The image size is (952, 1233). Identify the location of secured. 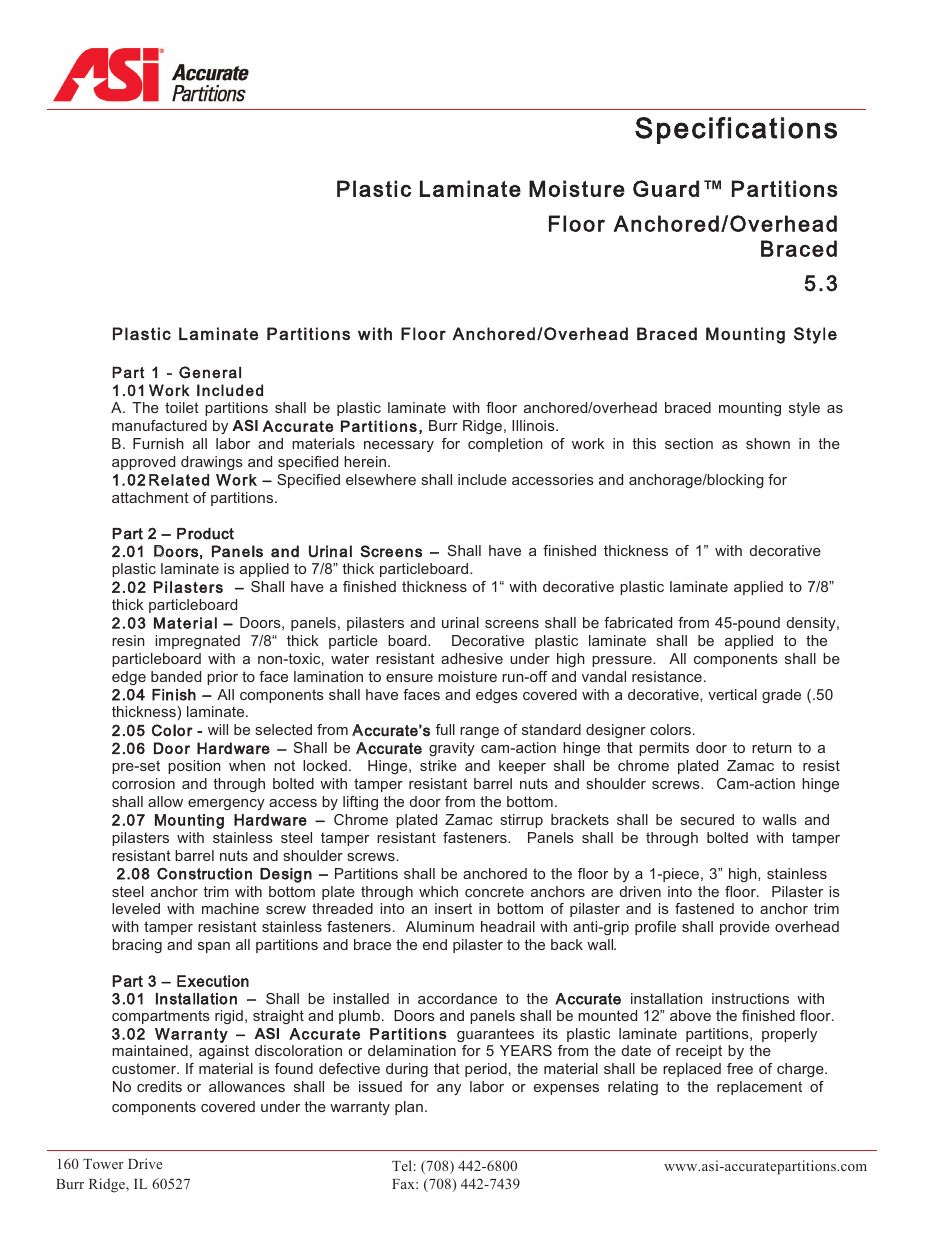
(707, 819).
